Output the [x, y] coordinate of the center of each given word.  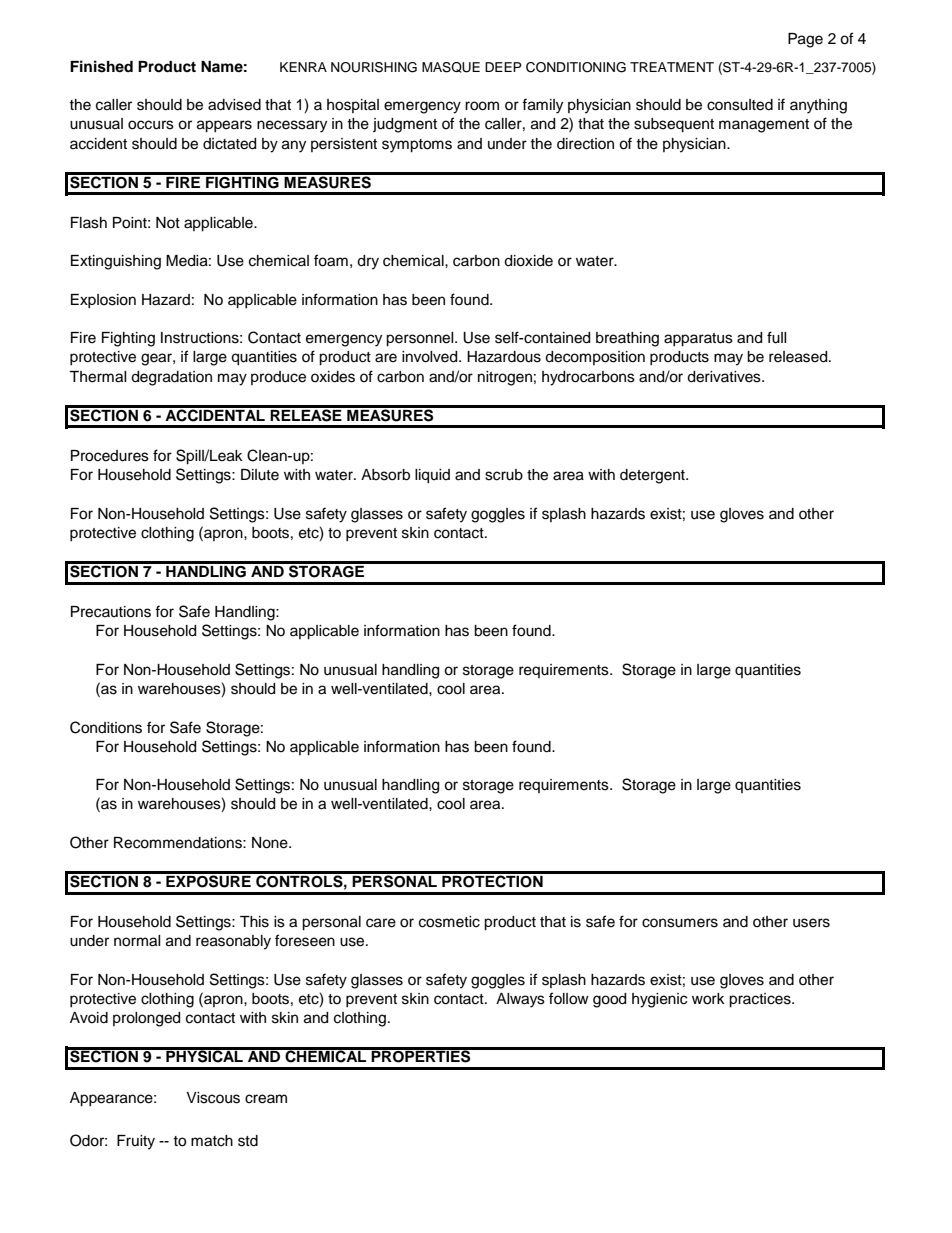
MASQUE [451, 67]
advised [234, 105]
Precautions [111, 612]
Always [520, 1000]
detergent [653, 476]
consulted [740, 105]
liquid [432, 476]
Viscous [213, 1098]
